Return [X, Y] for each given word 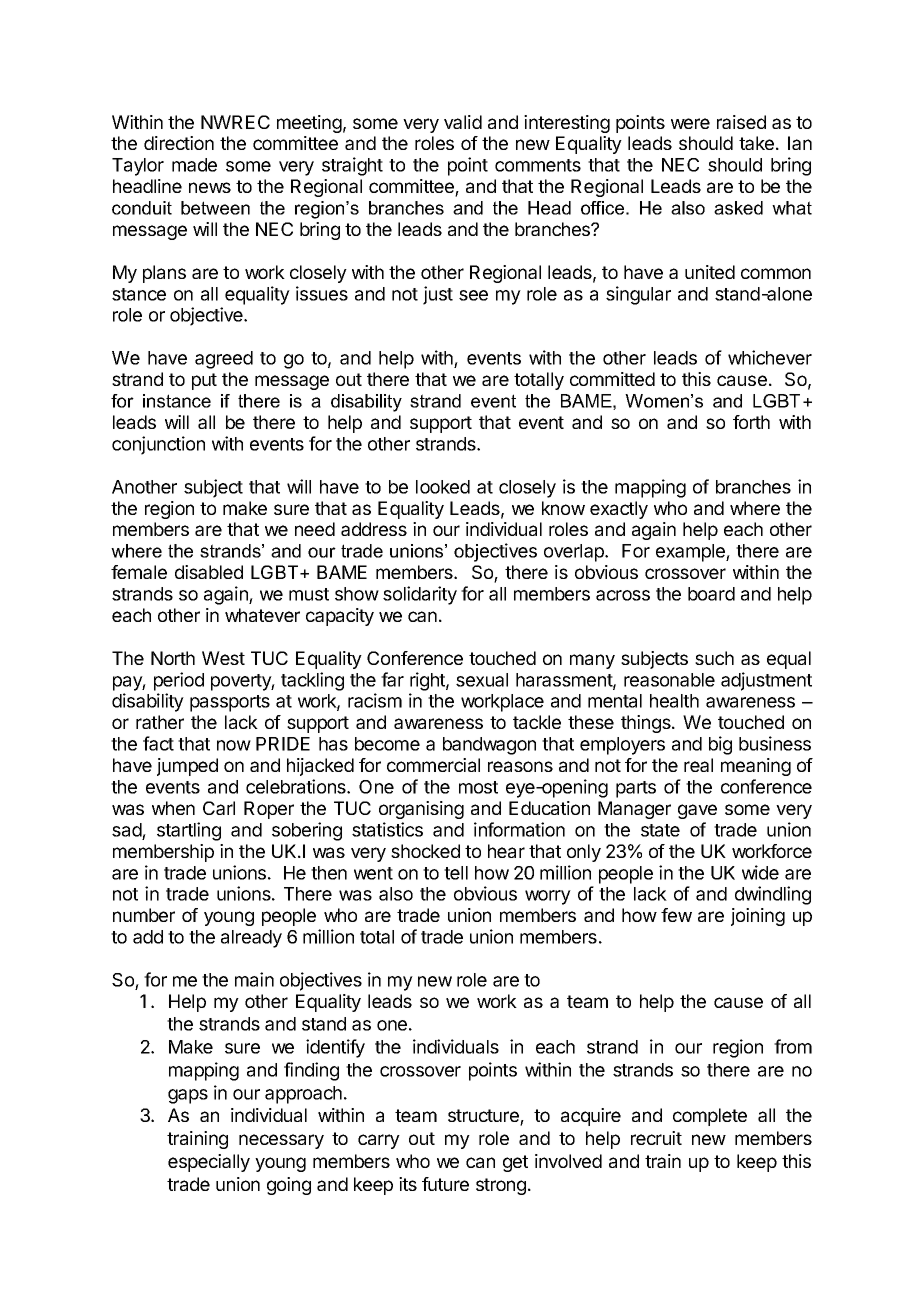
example [691, 553]
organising [421, 810]
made [194, 165]
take [756, 143]
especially [209, 1163]
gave [697, 811]
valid [463, 122]
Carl [219, 808]
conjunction [158, 445]
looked [443, 487]
